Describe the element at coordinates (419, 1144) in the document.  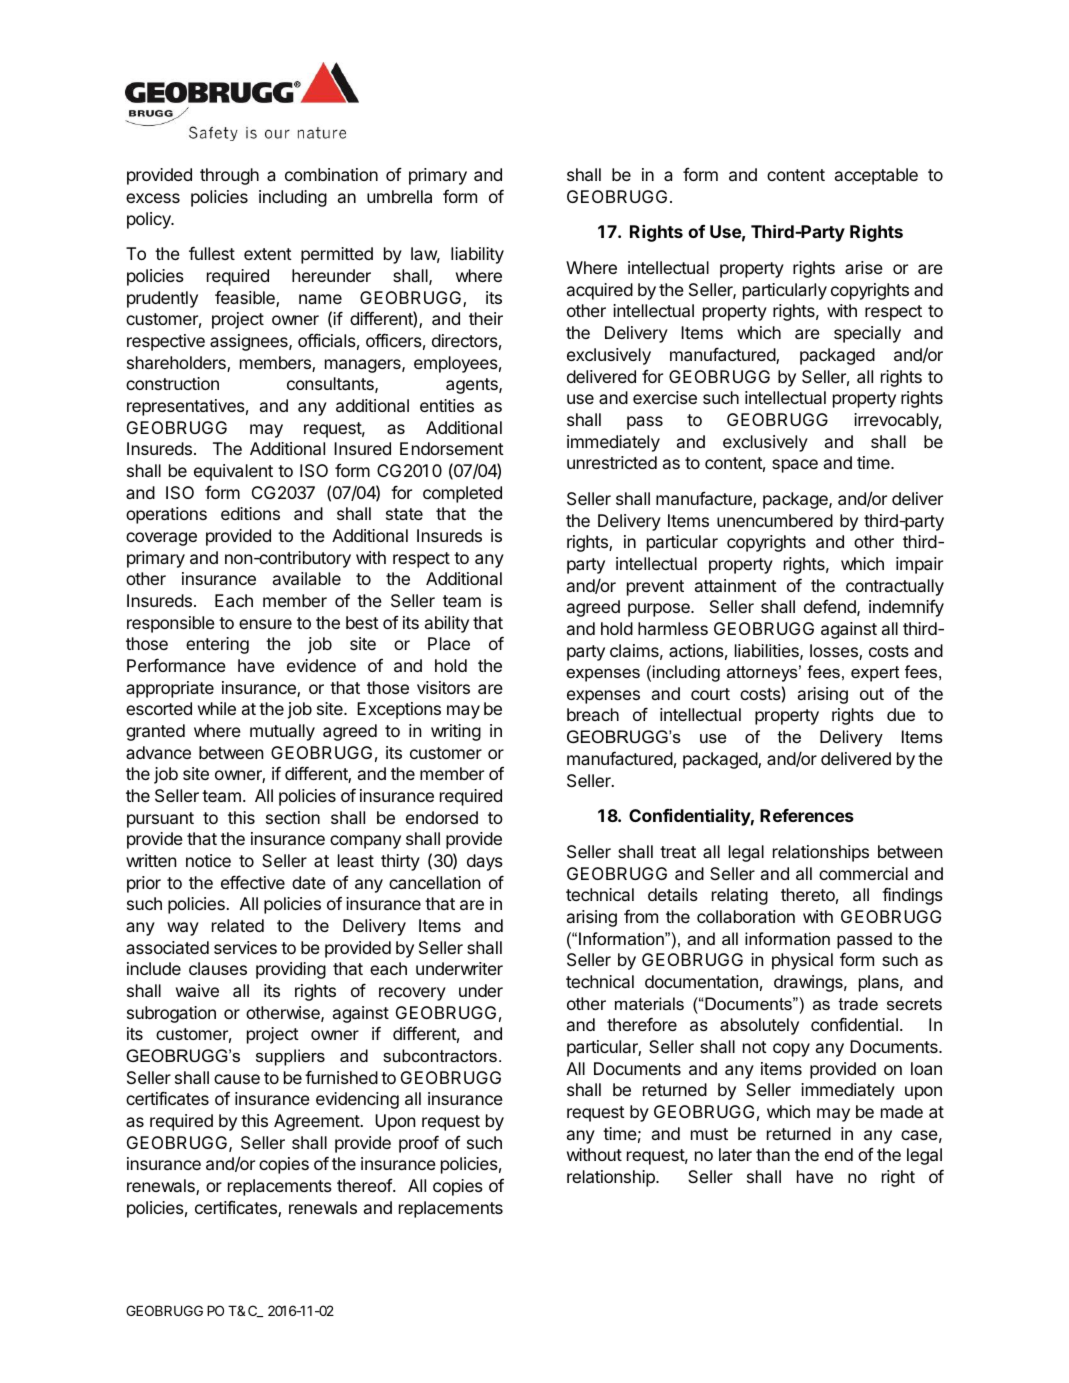
I see `proof` at that location.
